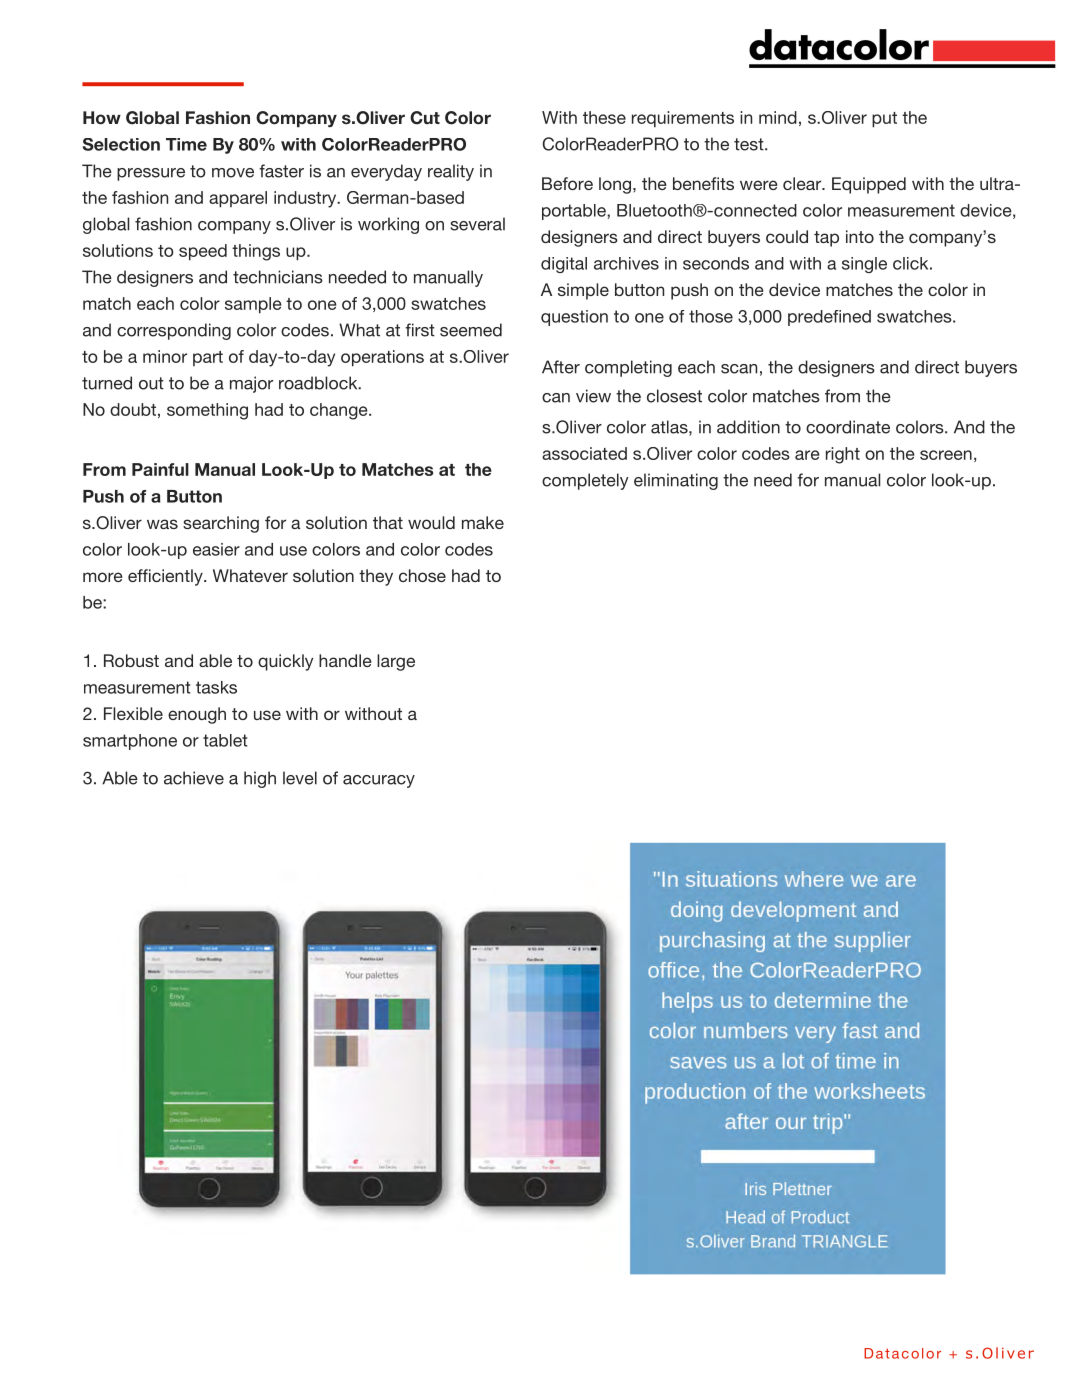 This screenshot has width=1082, height=1400. What do you see at coordinates (584, 453) in the screenshot?
I see `associated` at bounding box center [584, 453].
